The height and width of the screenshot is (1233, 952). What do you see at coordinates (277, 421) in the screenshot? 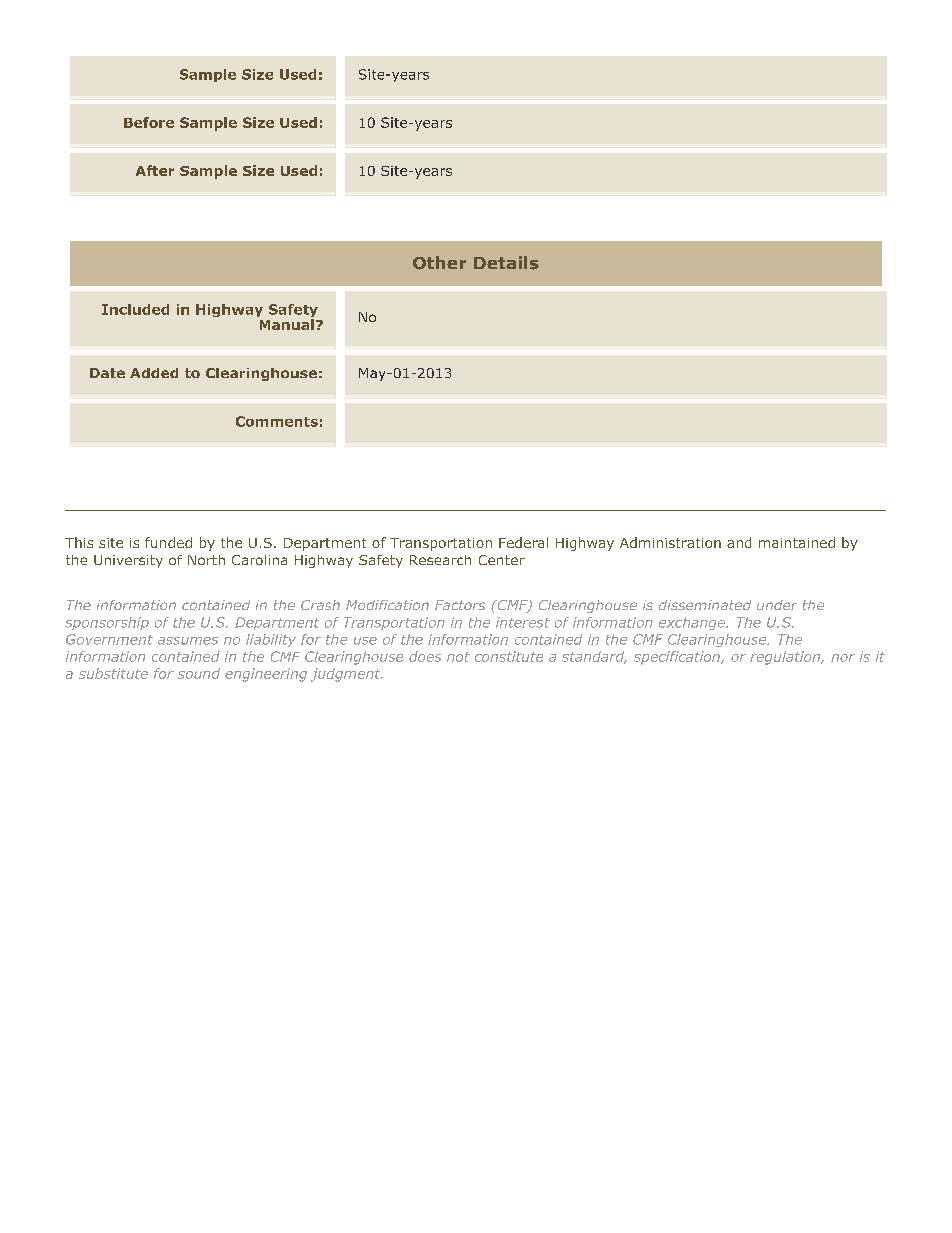
I see `Comments` at bounding box center [277, 421].
